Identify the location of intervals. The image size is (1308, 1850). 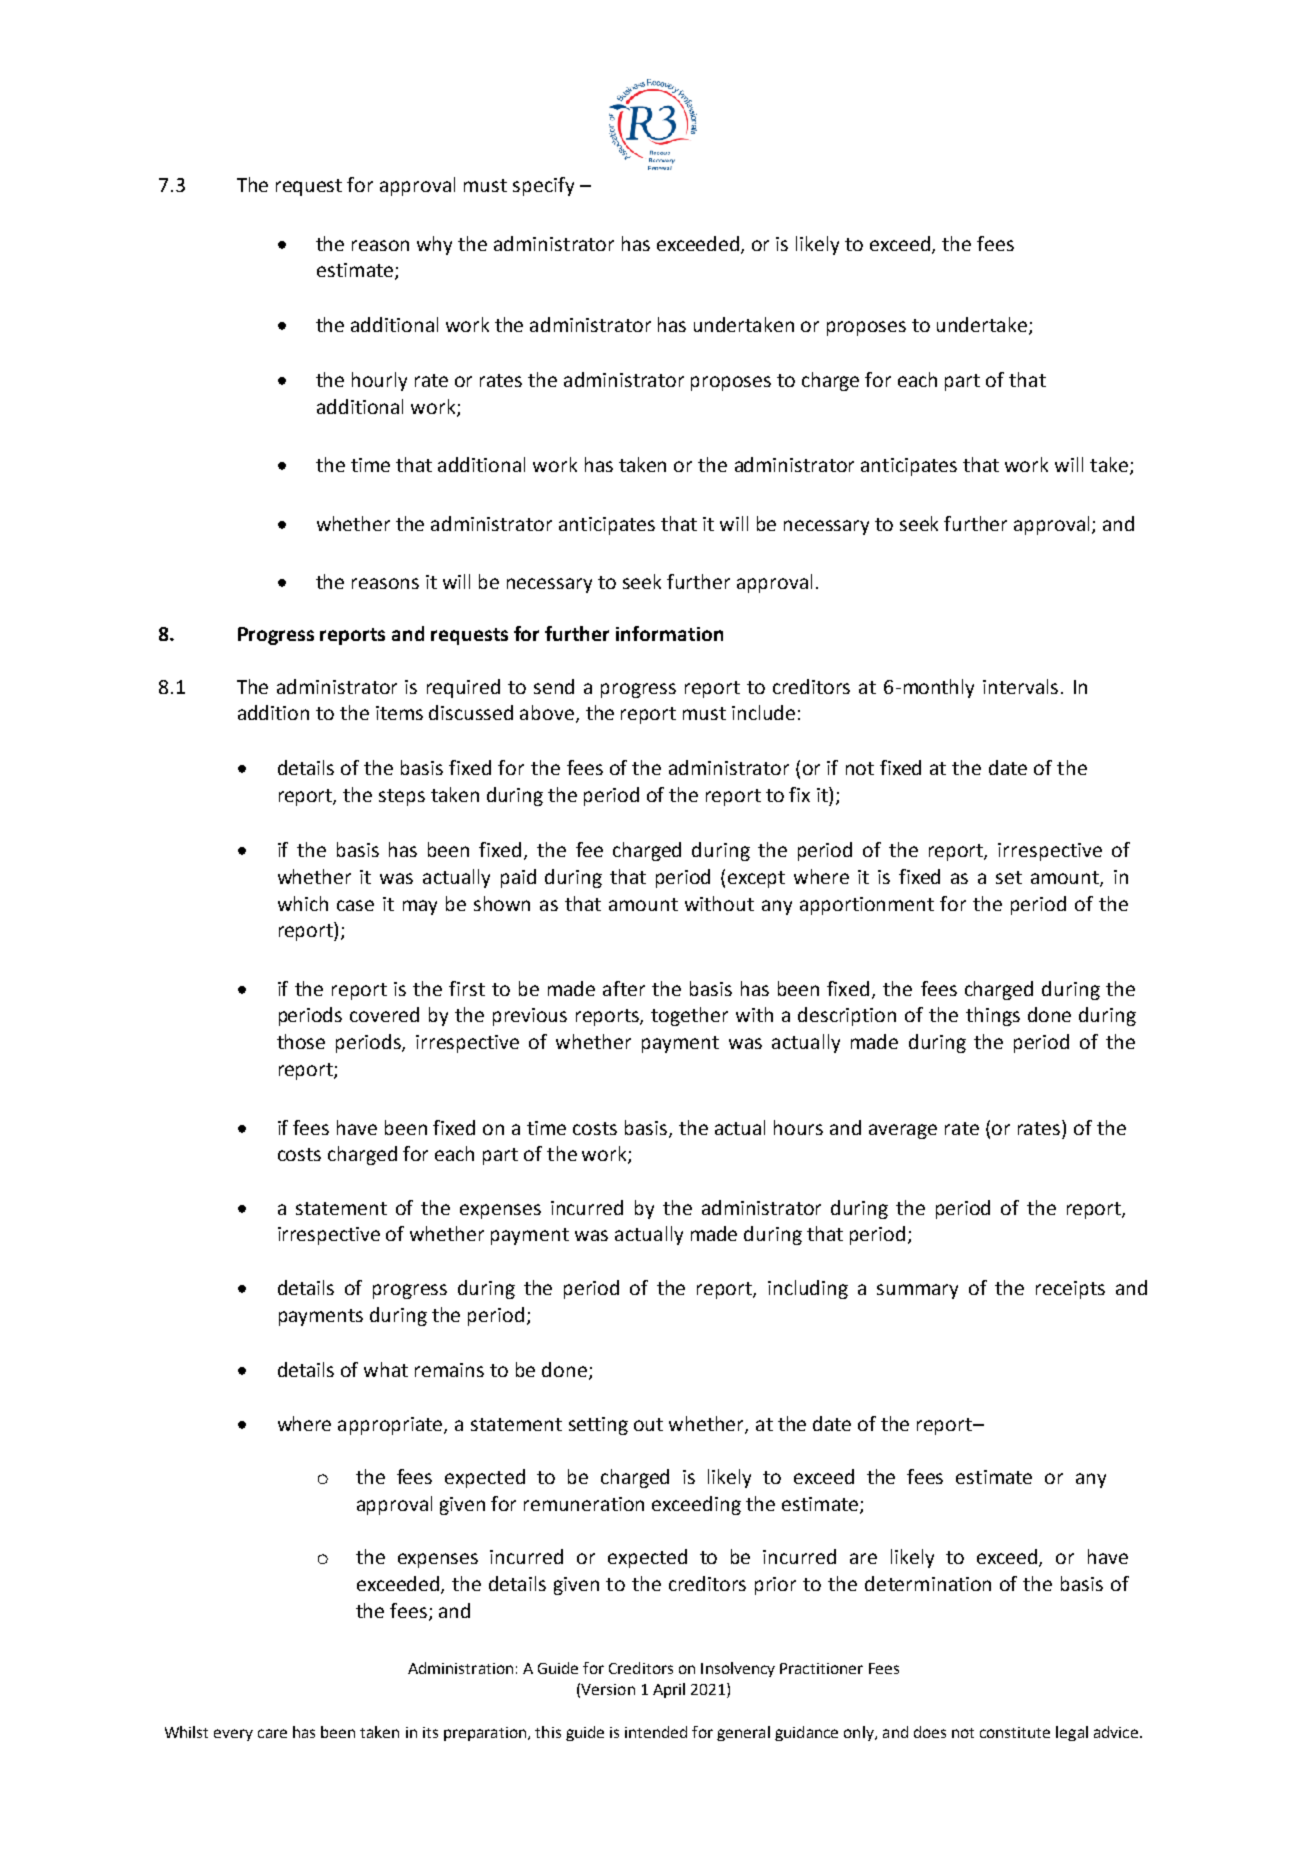
(1020, 686).
